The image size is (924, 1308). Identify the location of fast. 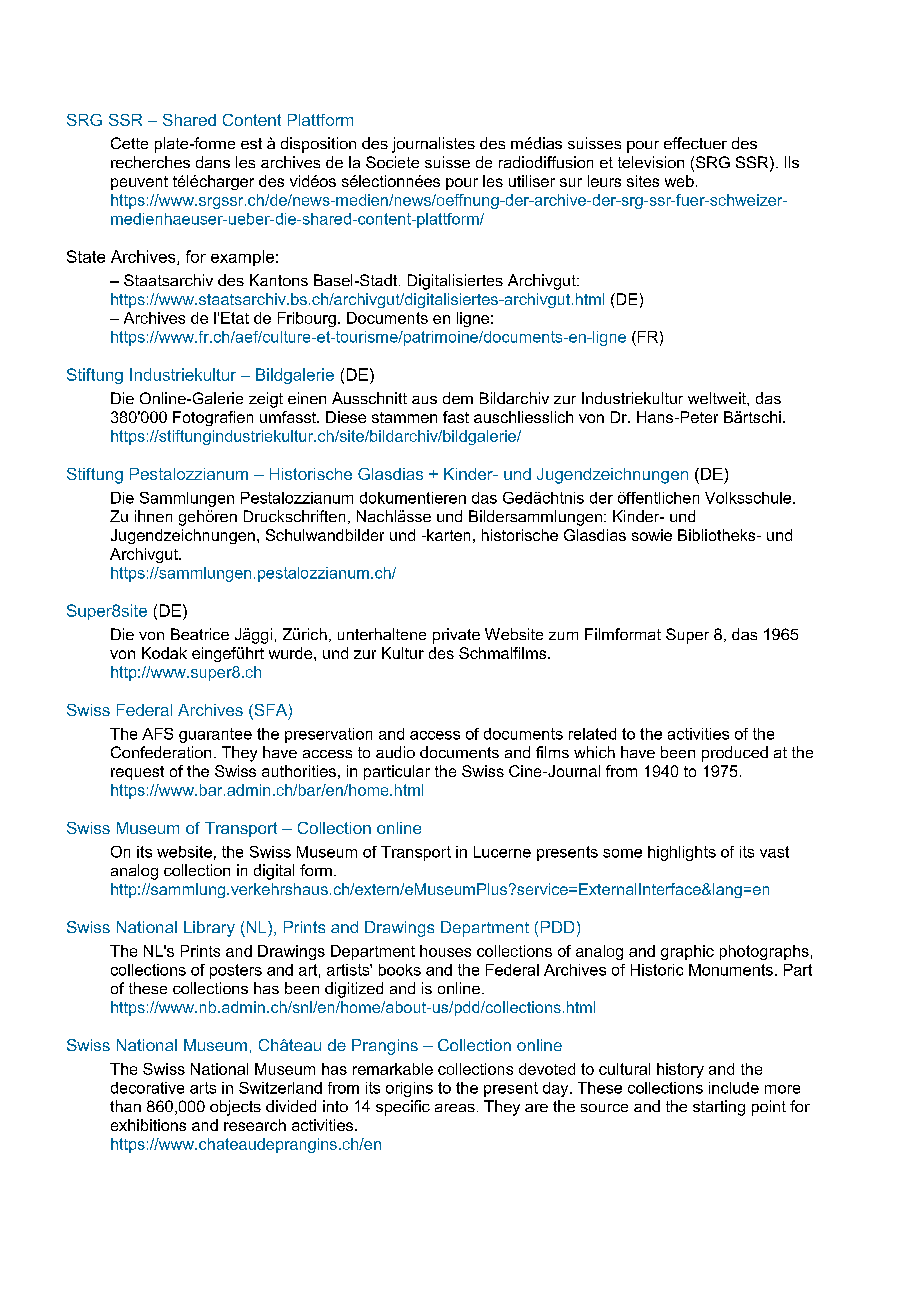
(456, 417).
